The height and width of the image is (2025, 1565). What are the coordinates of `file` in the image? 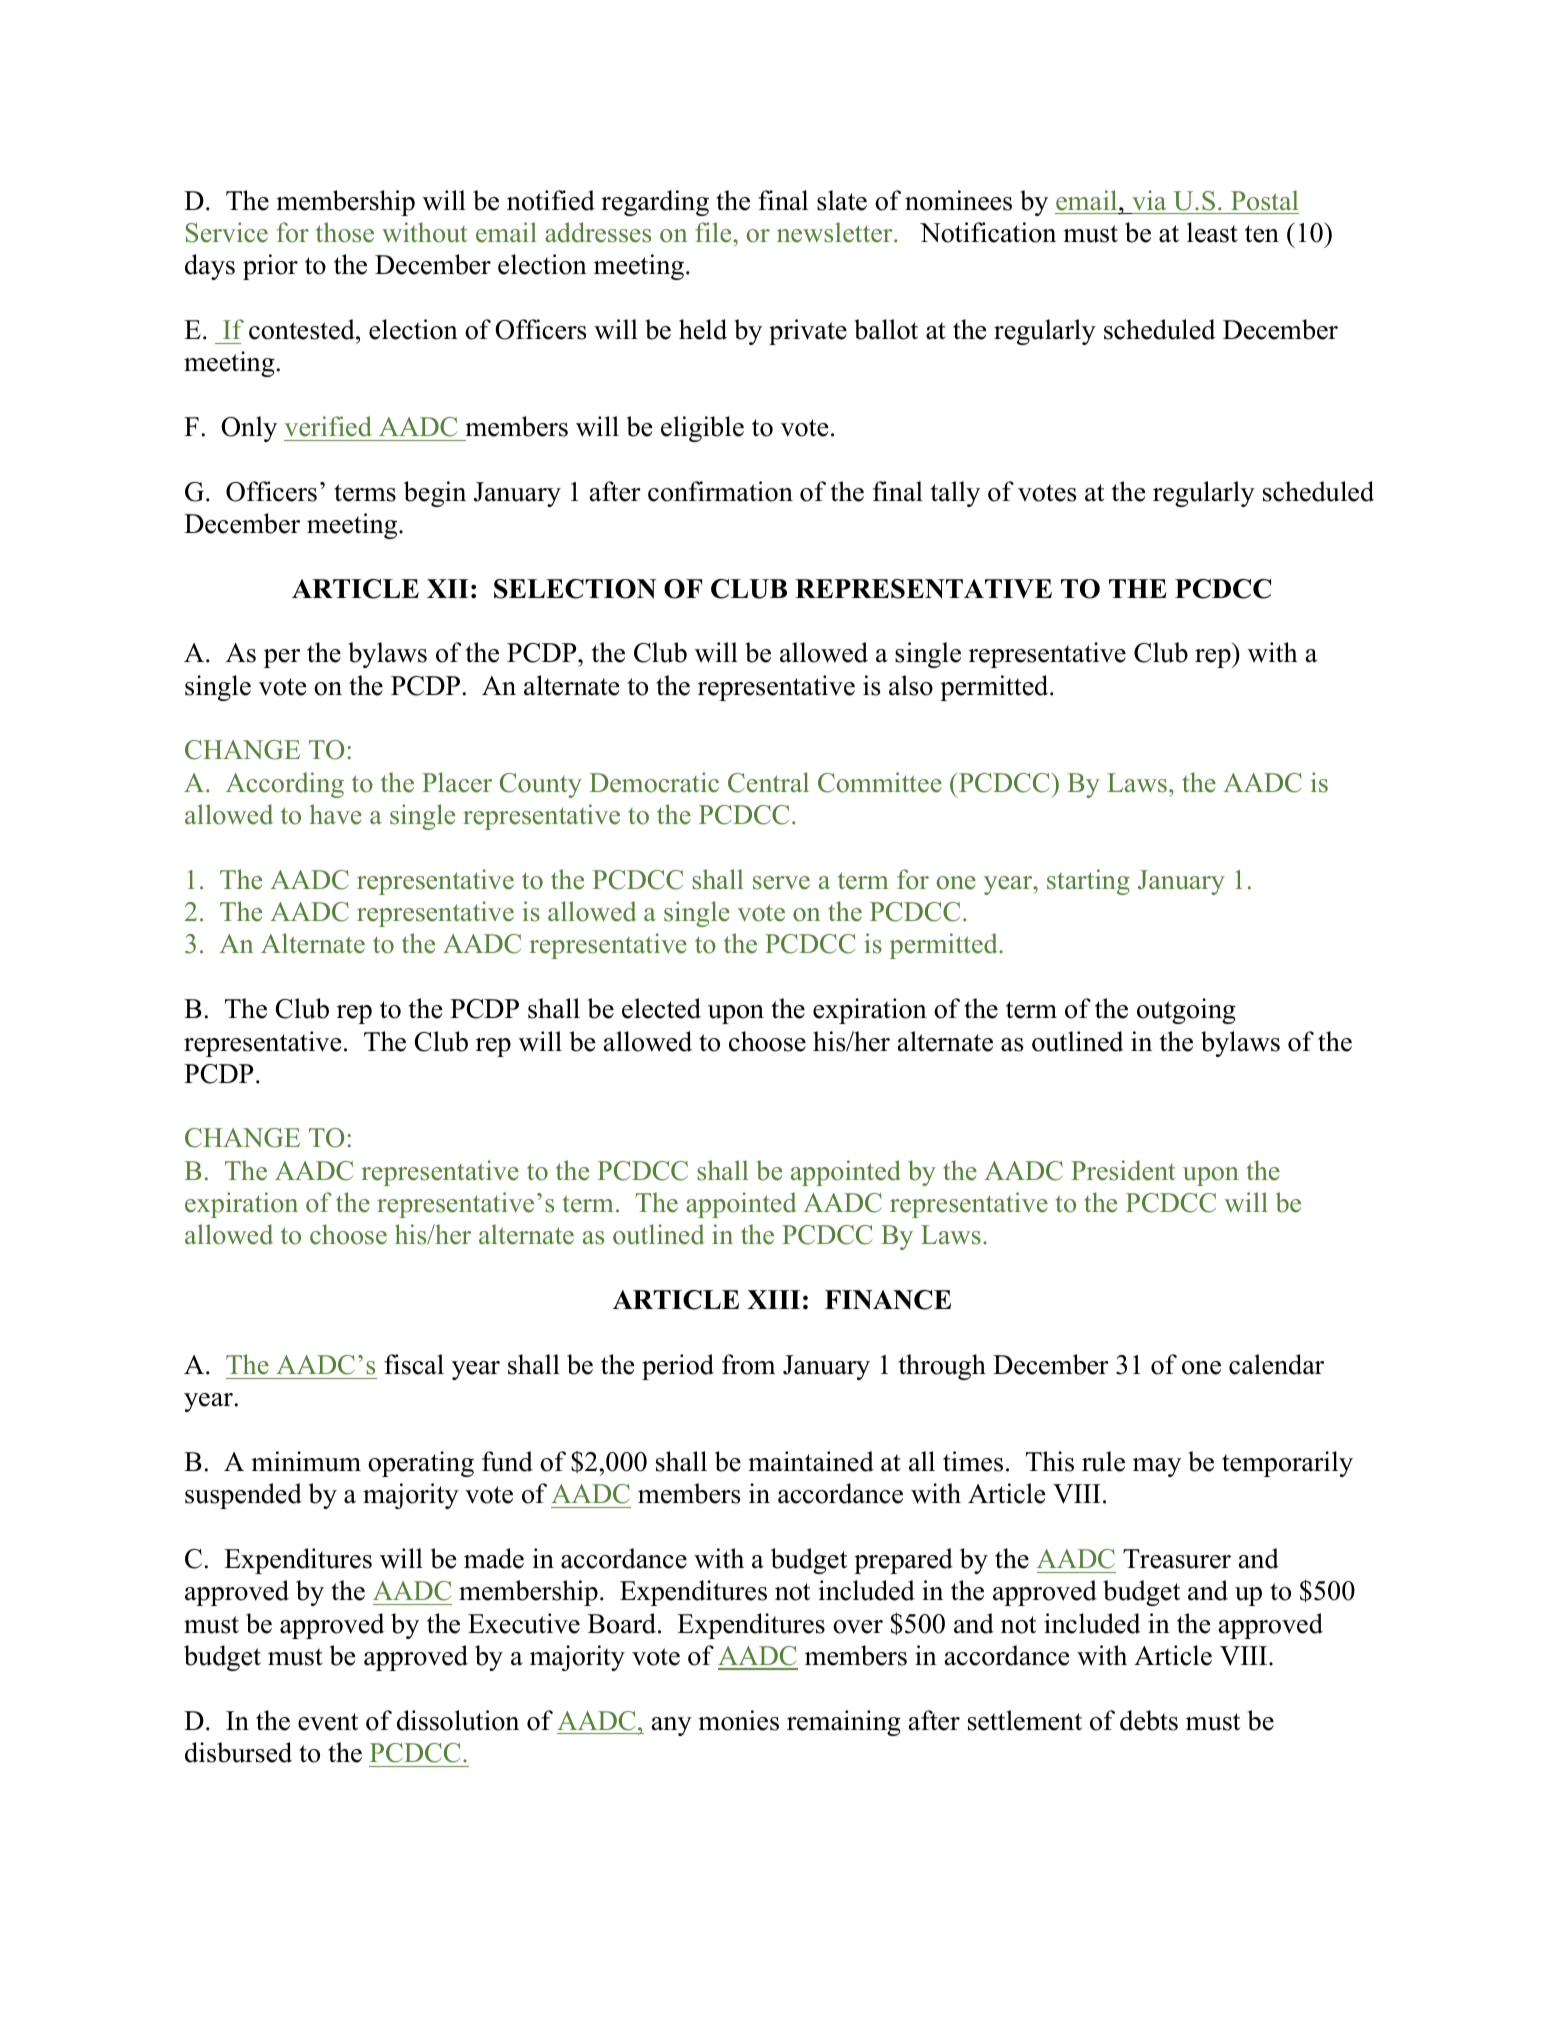 It's located at (714, 232).
